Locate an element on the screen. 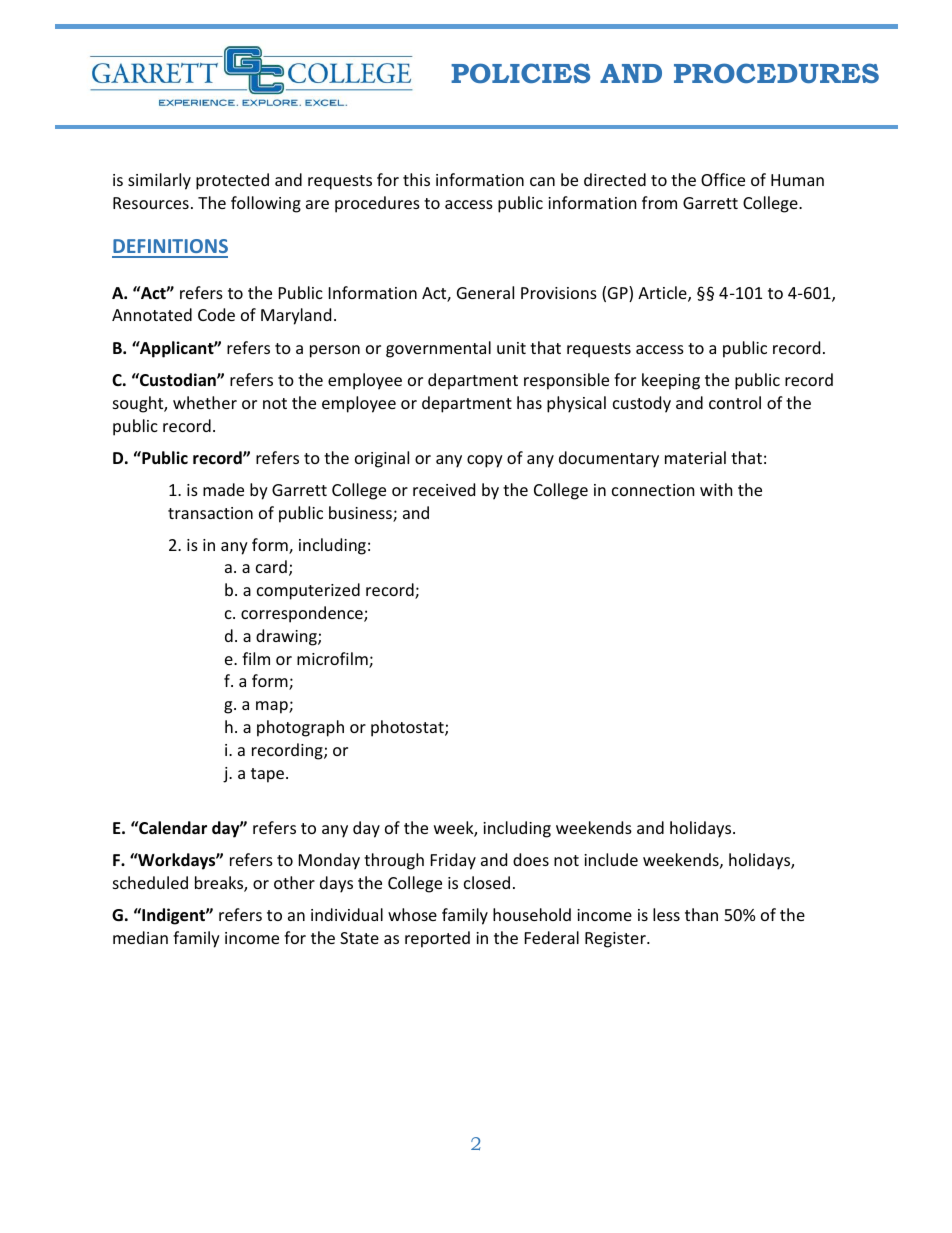  protected is located at coordinates (232, 181).
